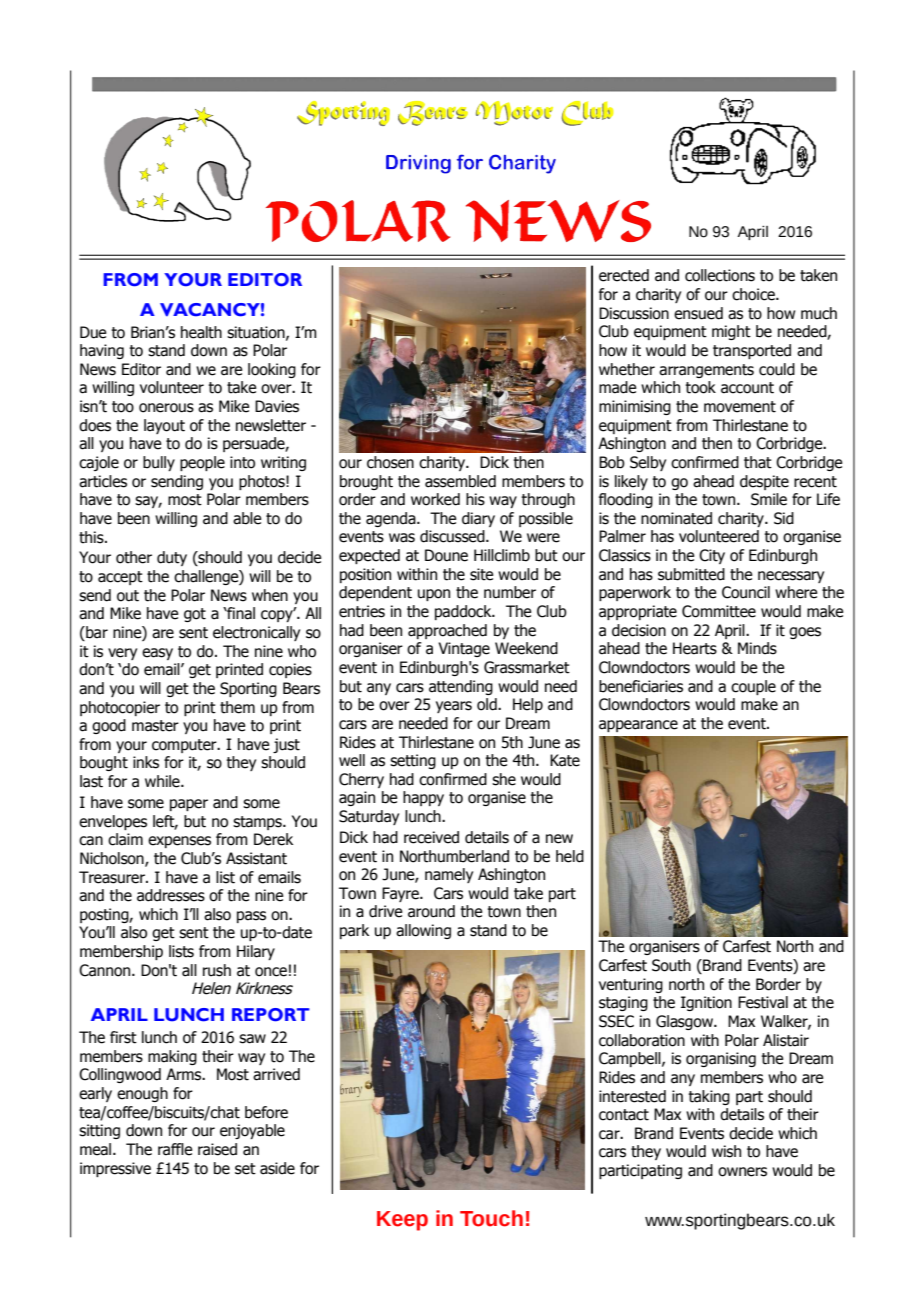 The width and height of the screenshot is (924, 1308). What do you see at coordinates (413, 761) in the screenshot?
I see `setting` at bounding box center [413, 761].
